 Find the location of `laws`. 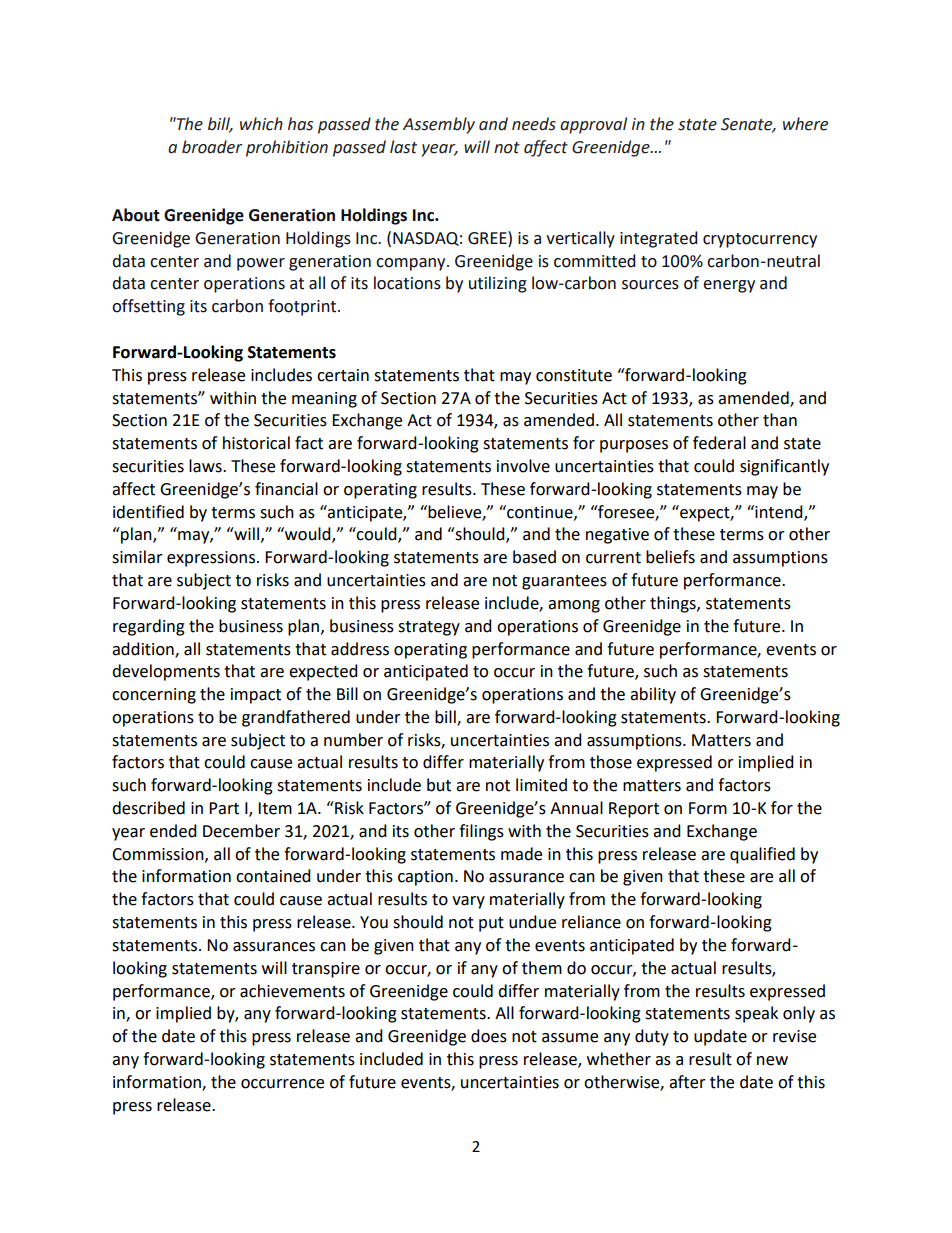

laws is located at coordinates (206, 466).
